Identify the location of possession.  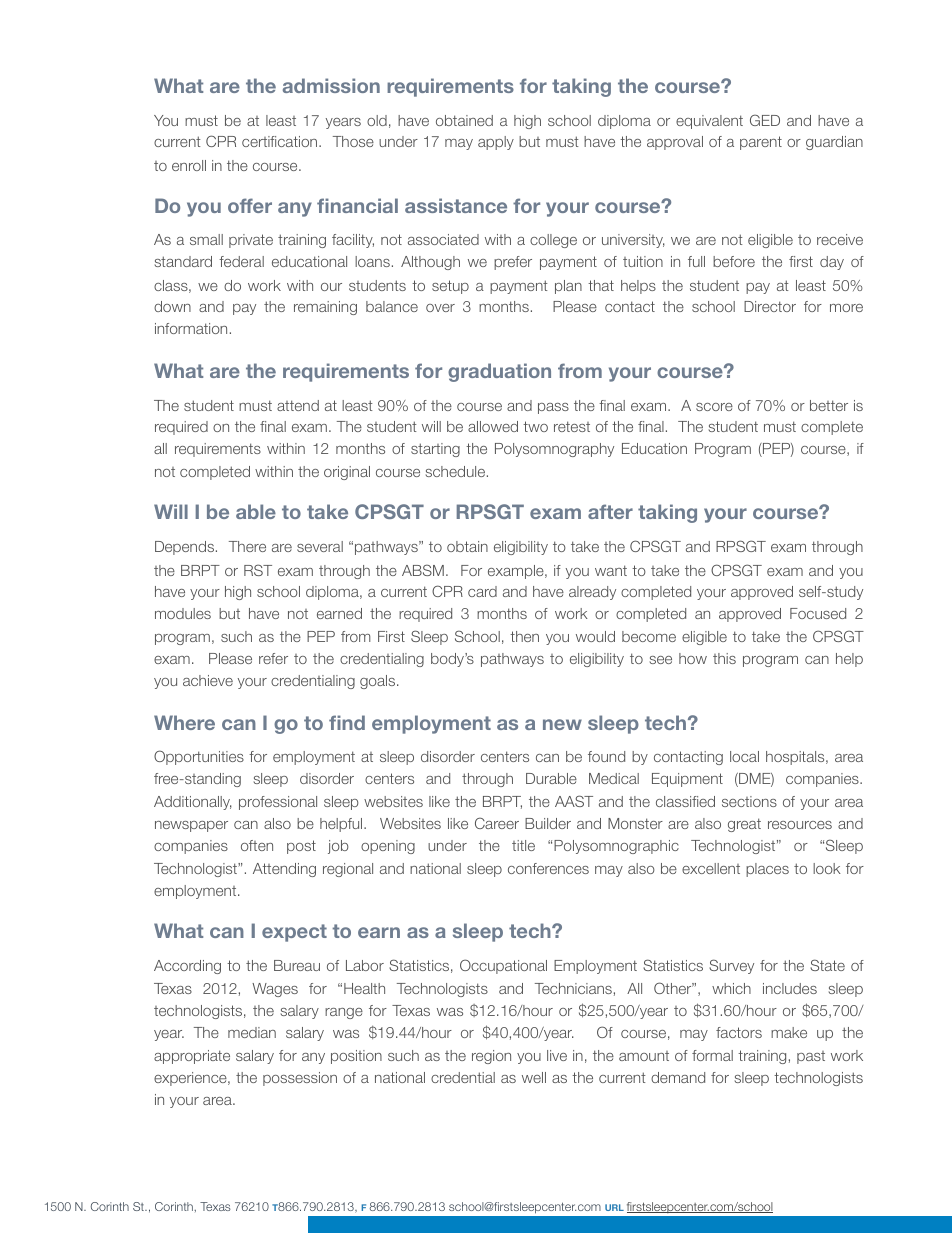
(300, 1079).
